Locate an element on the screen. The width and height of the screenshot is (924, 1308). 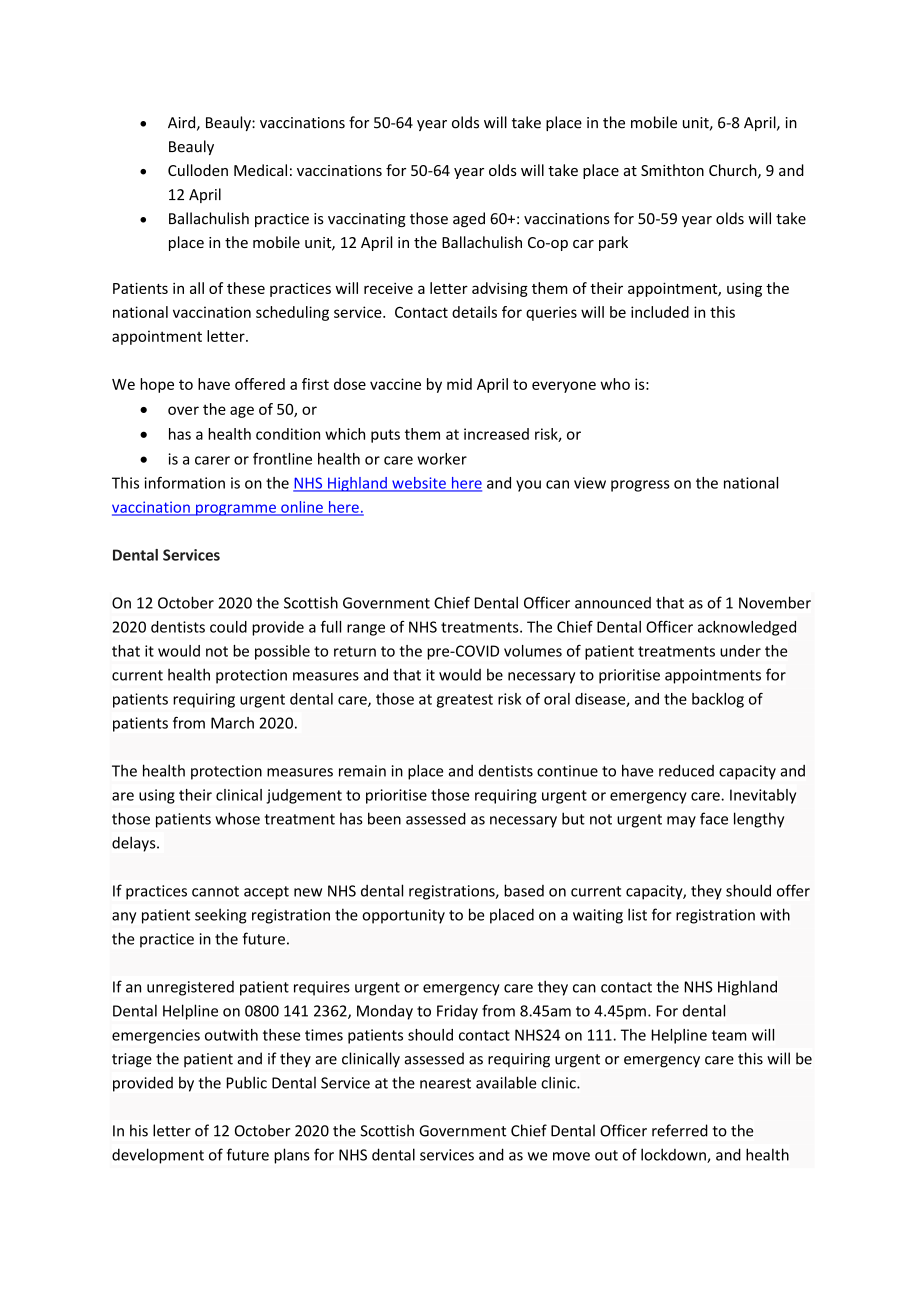
progress is located at coordinates (640, 486).
